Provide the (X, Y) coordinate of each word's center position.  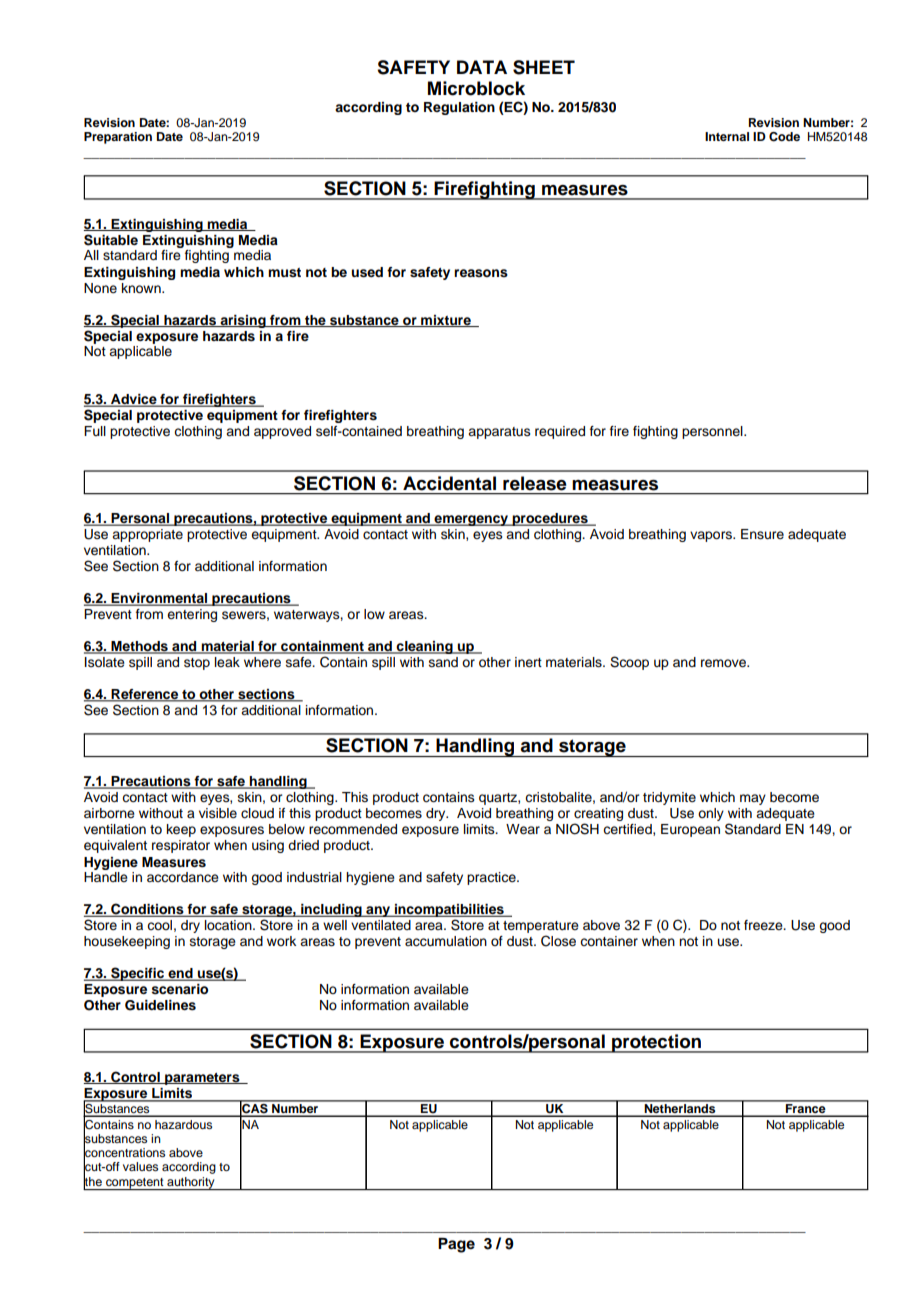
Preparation (118, 138)
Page (456, 1245)
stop (197, 664)
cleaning (425, 647)
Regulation (459, 108)
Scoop (629, 663)
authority (191, 1183)
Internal (727, 136)
